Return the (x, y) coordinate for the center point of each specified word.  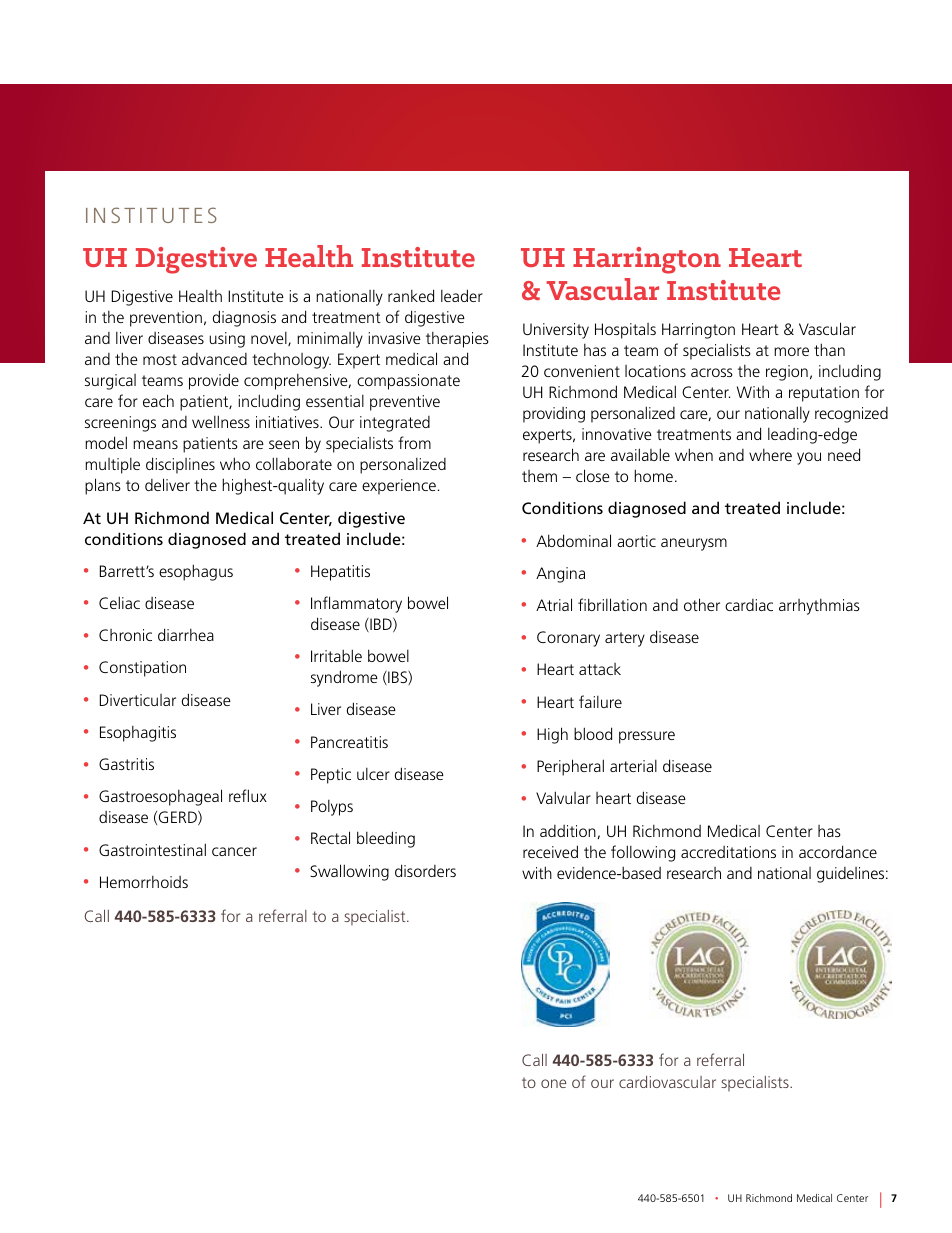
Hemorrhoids (144, 882)
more (791, 351)
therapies (457, 340)
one (553, 1083)
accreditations (728, 852)
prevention (166, 319)
